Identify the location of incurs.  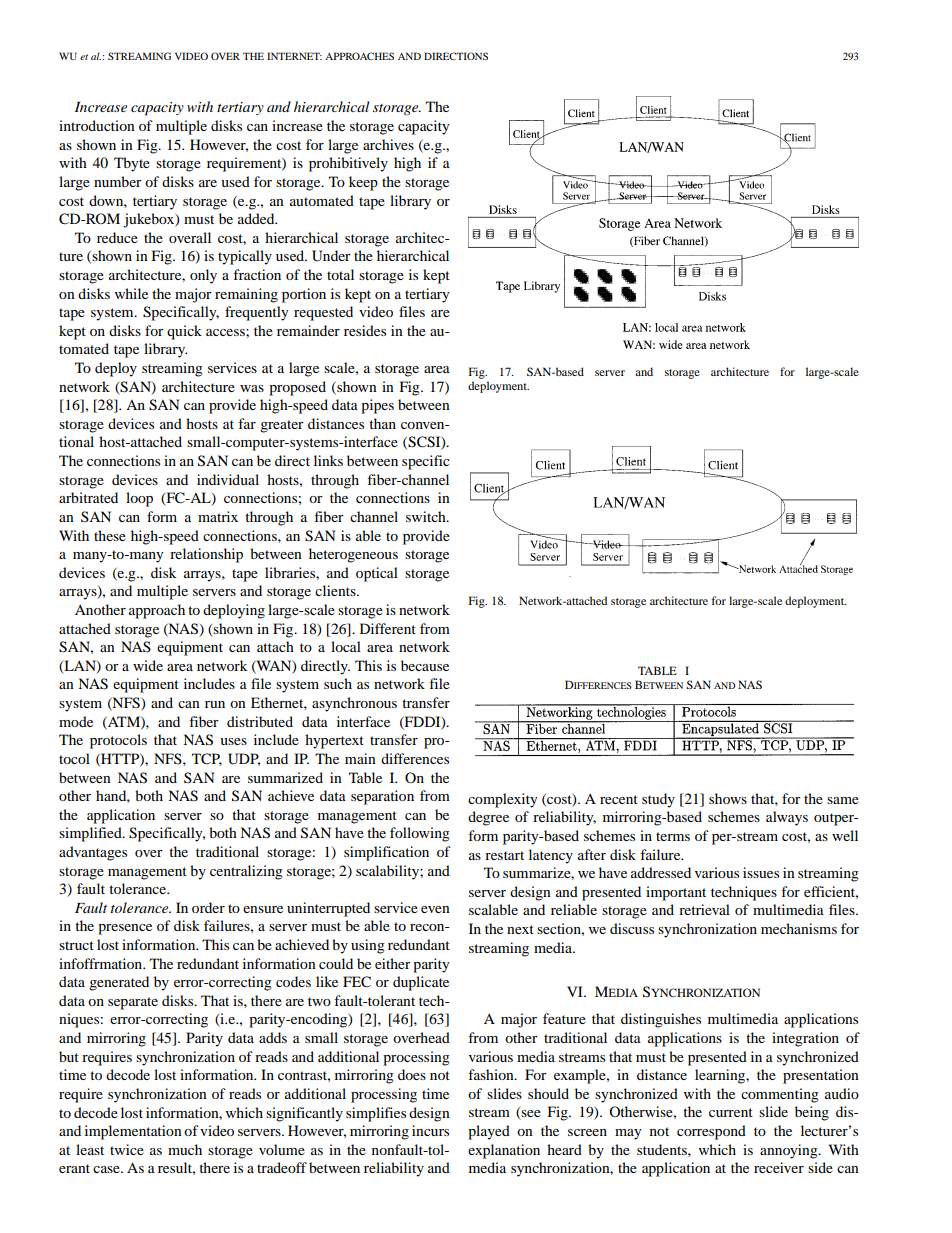
(430, 1130).
